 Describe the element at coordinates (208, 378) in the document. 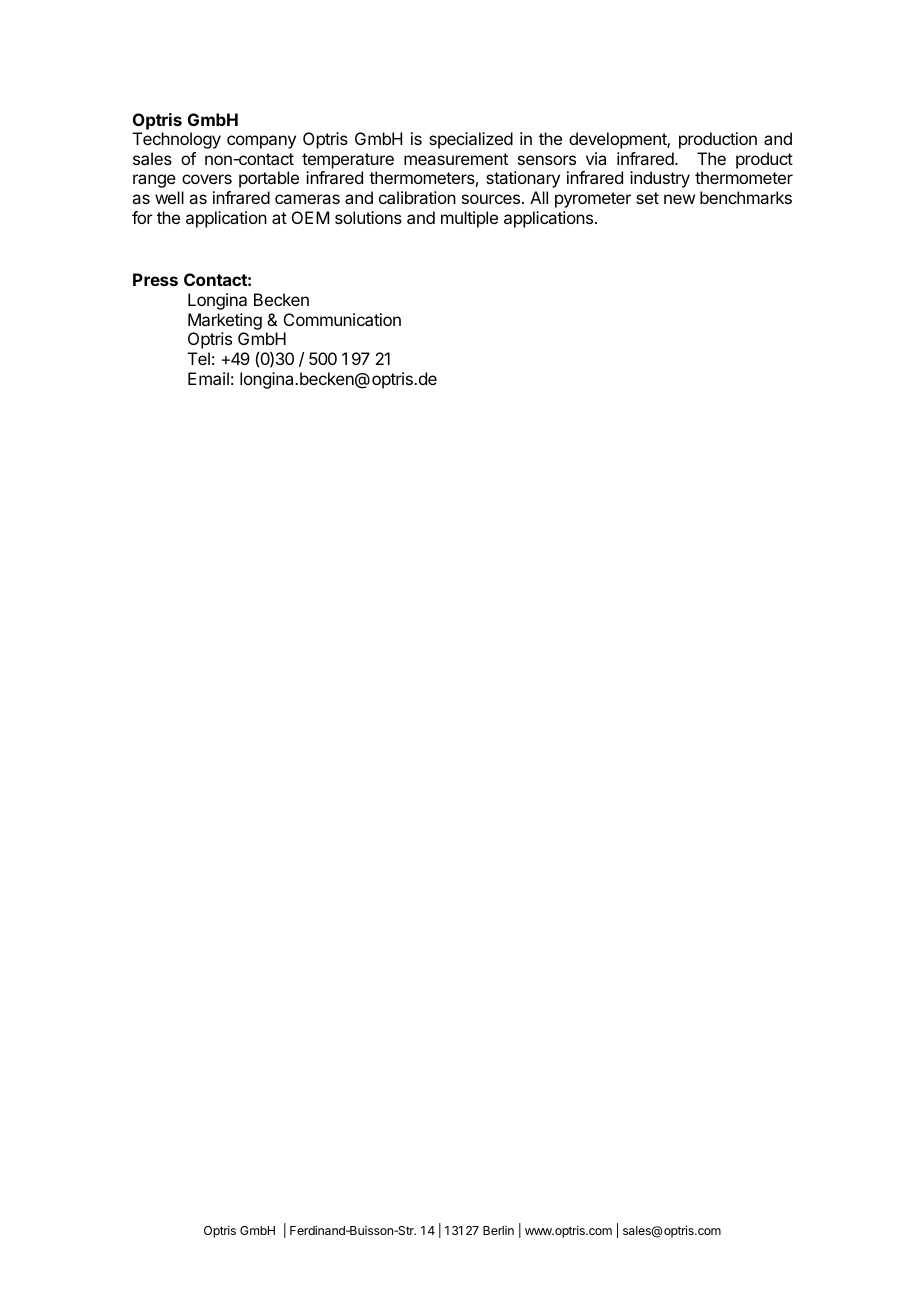

I see `Email` at that location.
